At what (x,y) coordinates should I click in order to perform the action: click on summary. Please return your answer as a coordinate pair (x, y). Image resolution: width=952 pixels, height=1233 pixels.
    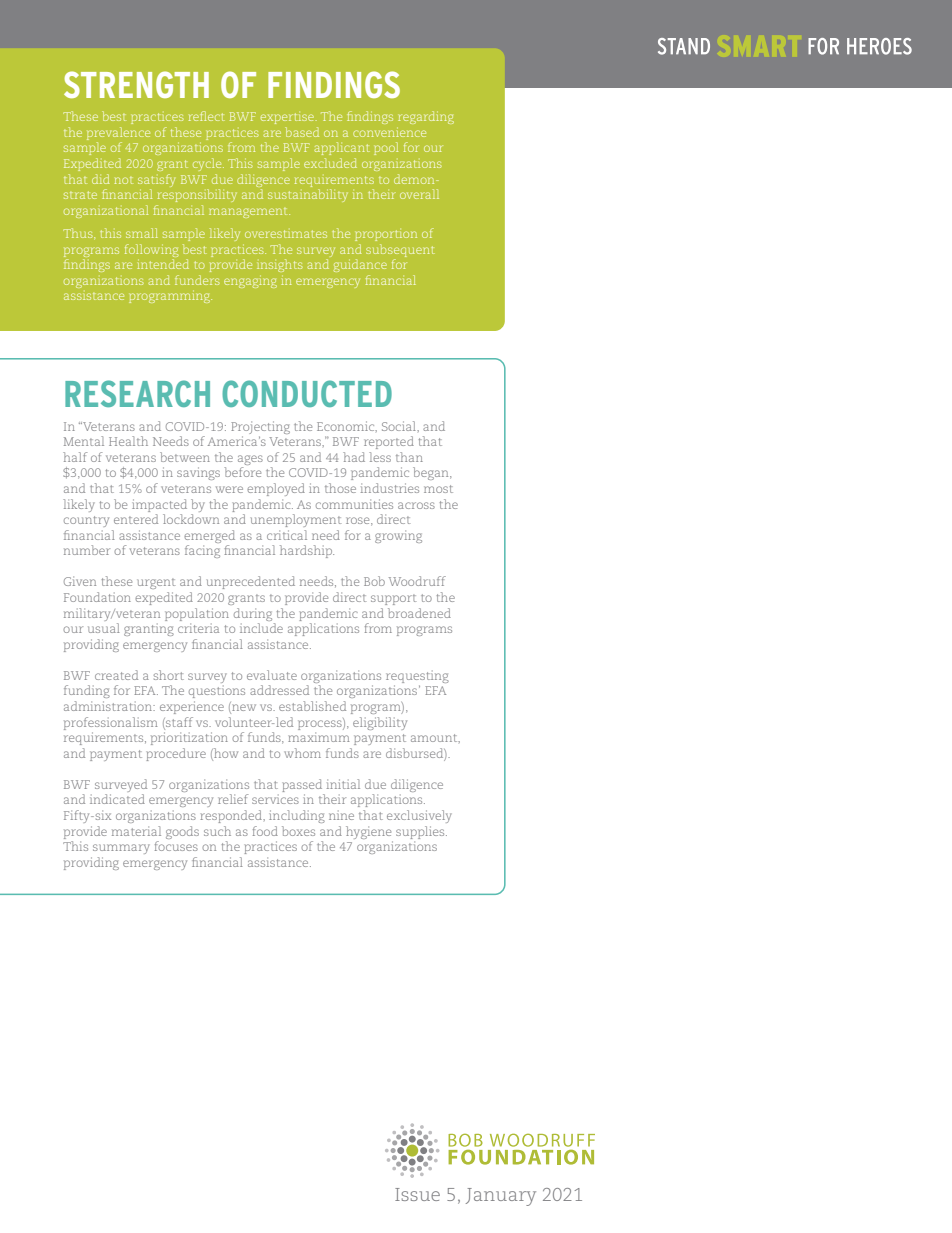
    Looking at the image, I should click on (121, 849).
